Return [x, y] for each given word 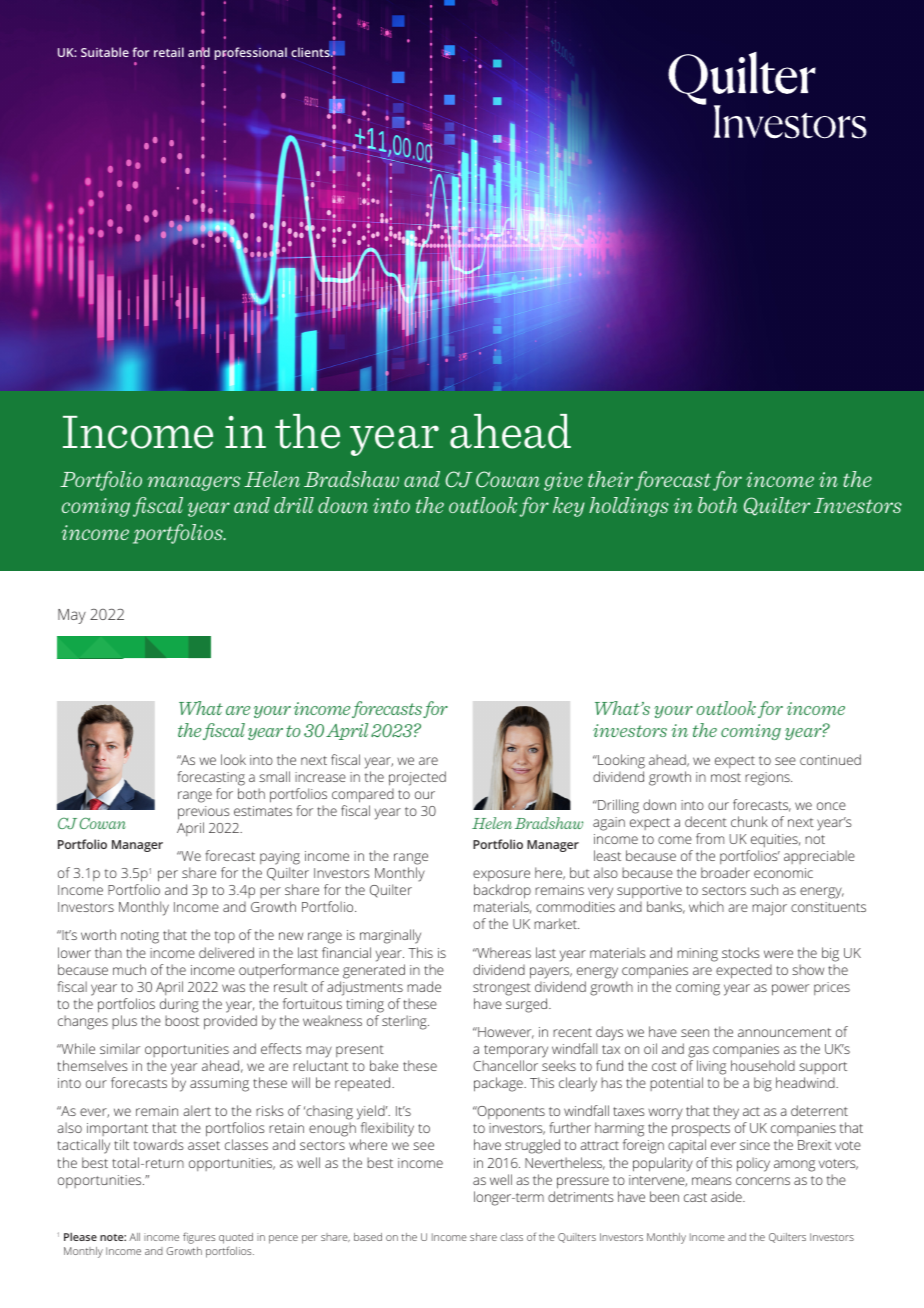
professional [250, 53]
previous [204, 813]
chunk [749, 821]
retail [169, 52]
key [569, 507]
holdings [629, 507]
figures [199, 1238]
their [610, 479]
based [368, 1237]
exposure [501, 875]
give [563, 481]
